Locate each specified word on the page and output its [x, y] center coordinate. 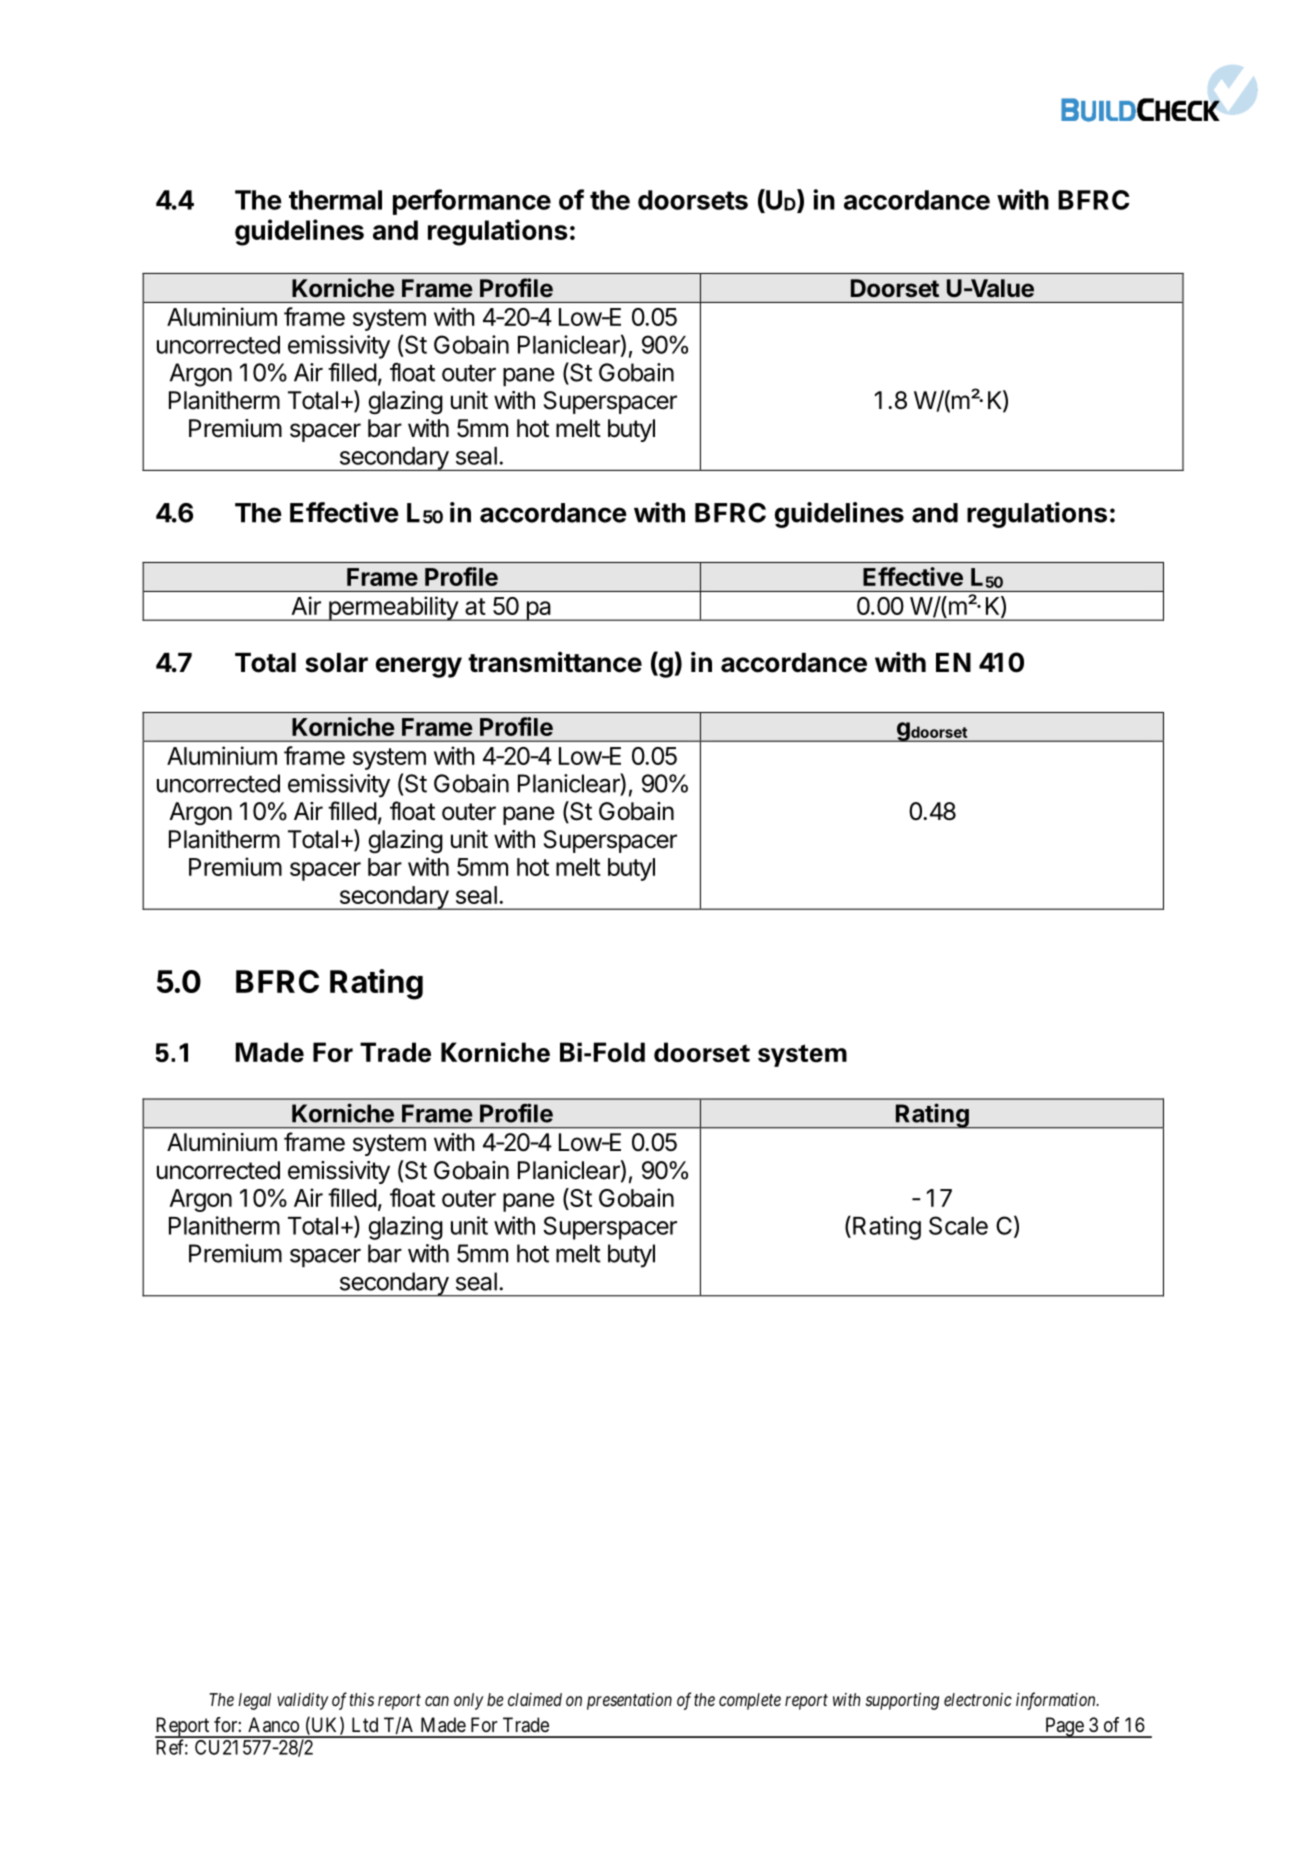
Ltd [365, 1724]
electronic [978, 1699]
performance [472, 202]
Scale [958, 1225]
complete [750, 1701]
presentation [629, 1701]
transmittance [555, 662]
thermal [335, 200]
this [361, 1699]
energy [419, 667]
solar [336, 663]
